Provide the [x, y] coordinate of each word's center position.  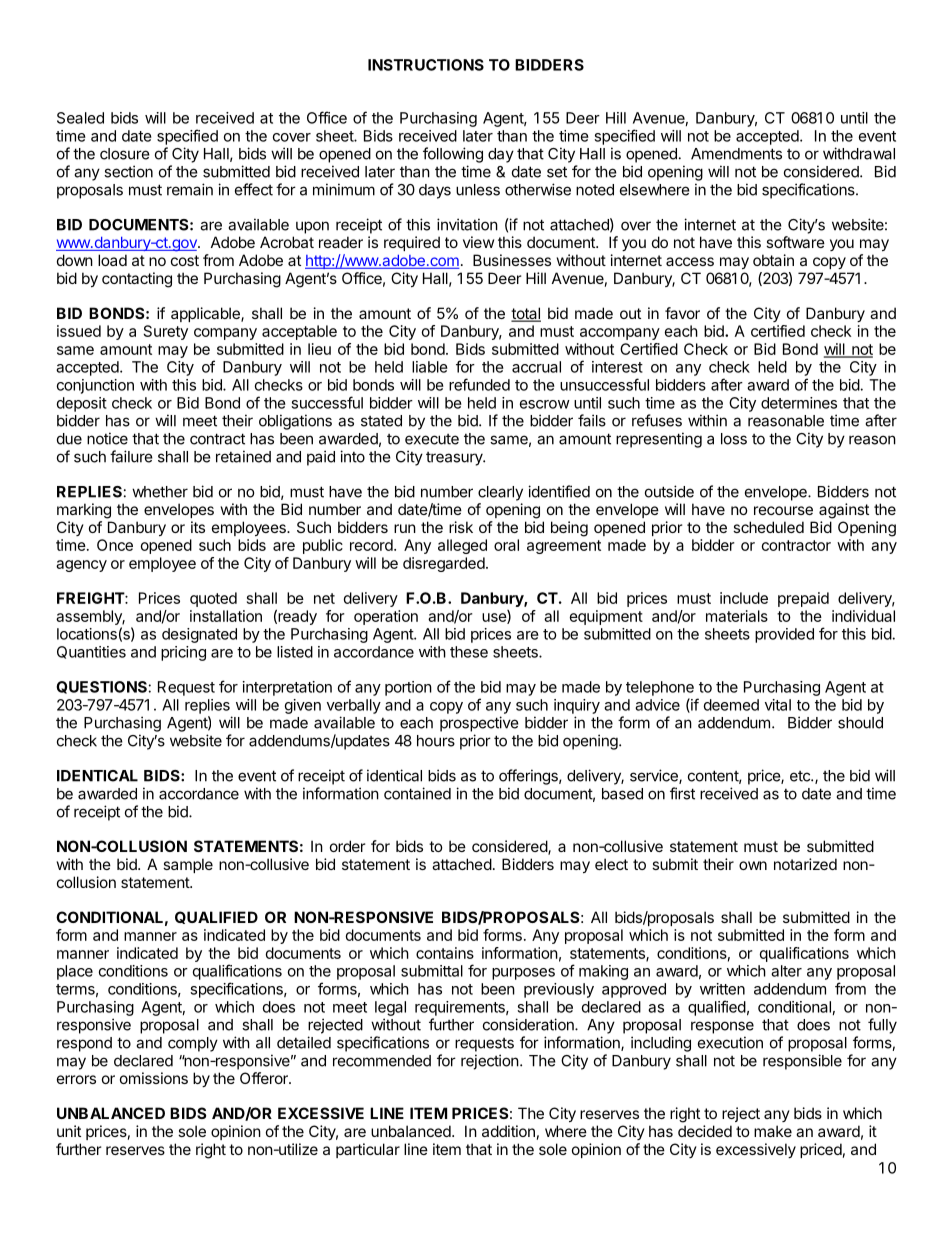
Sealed [80, 118]
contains [445, 953]
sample [188, 865]
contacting [137, 280]
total [526, 314]
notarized [805, 864]
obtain [773, 260]
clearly [500, 493]
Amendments [736, 154]
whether [160, 492]
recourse [783, 510]
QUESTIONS [101, 687]
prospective [479, 724]
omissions [154, 1078]
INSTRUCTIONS [426, 65]
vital [778, 705]
